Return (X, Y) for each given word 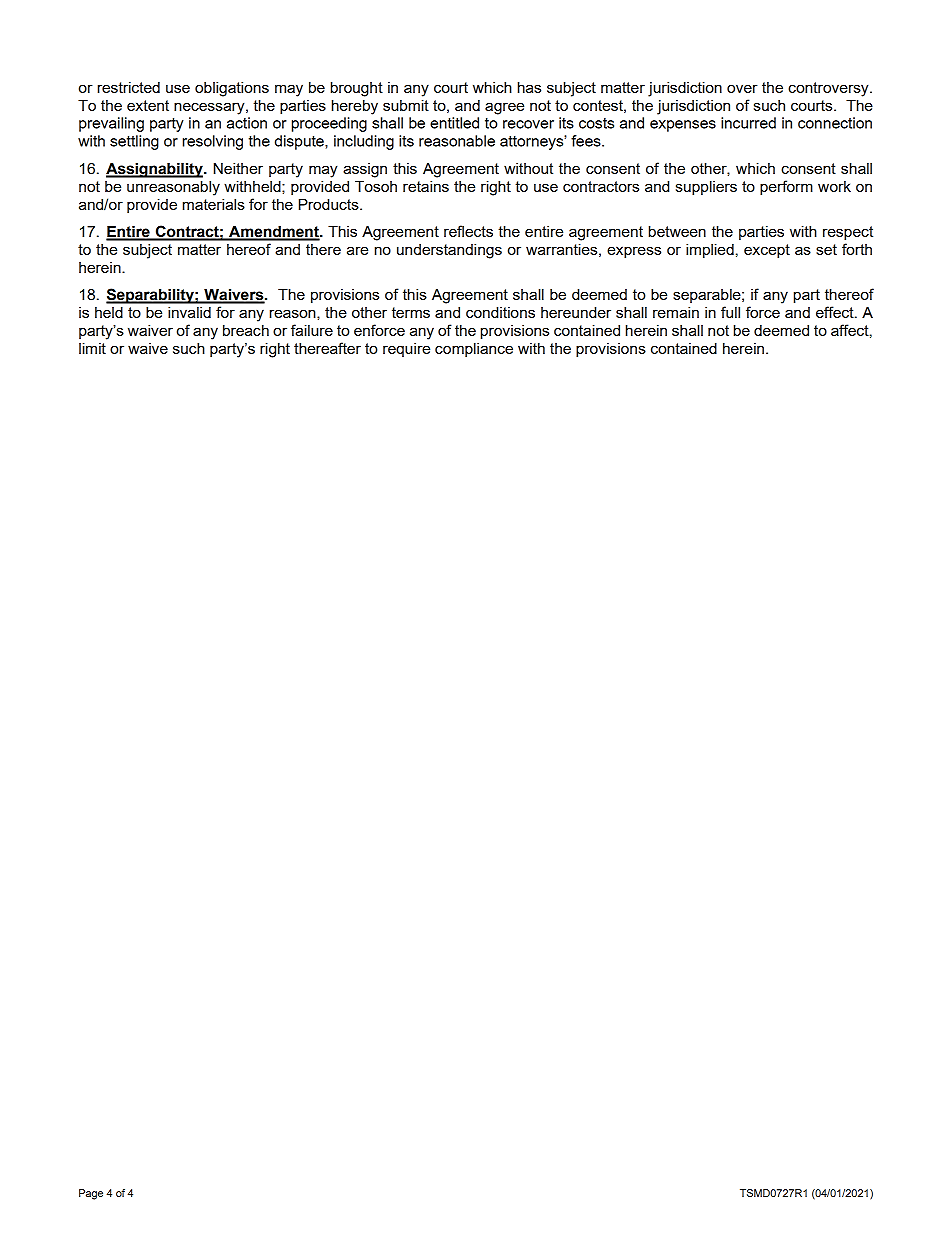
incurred (748, 123)
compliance (474, 350)
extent (148, 105)
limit (92, 348)
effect (836, 312)
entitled (454, 123)
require (406, 350)
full (730, 312)
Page (91, 1194)
